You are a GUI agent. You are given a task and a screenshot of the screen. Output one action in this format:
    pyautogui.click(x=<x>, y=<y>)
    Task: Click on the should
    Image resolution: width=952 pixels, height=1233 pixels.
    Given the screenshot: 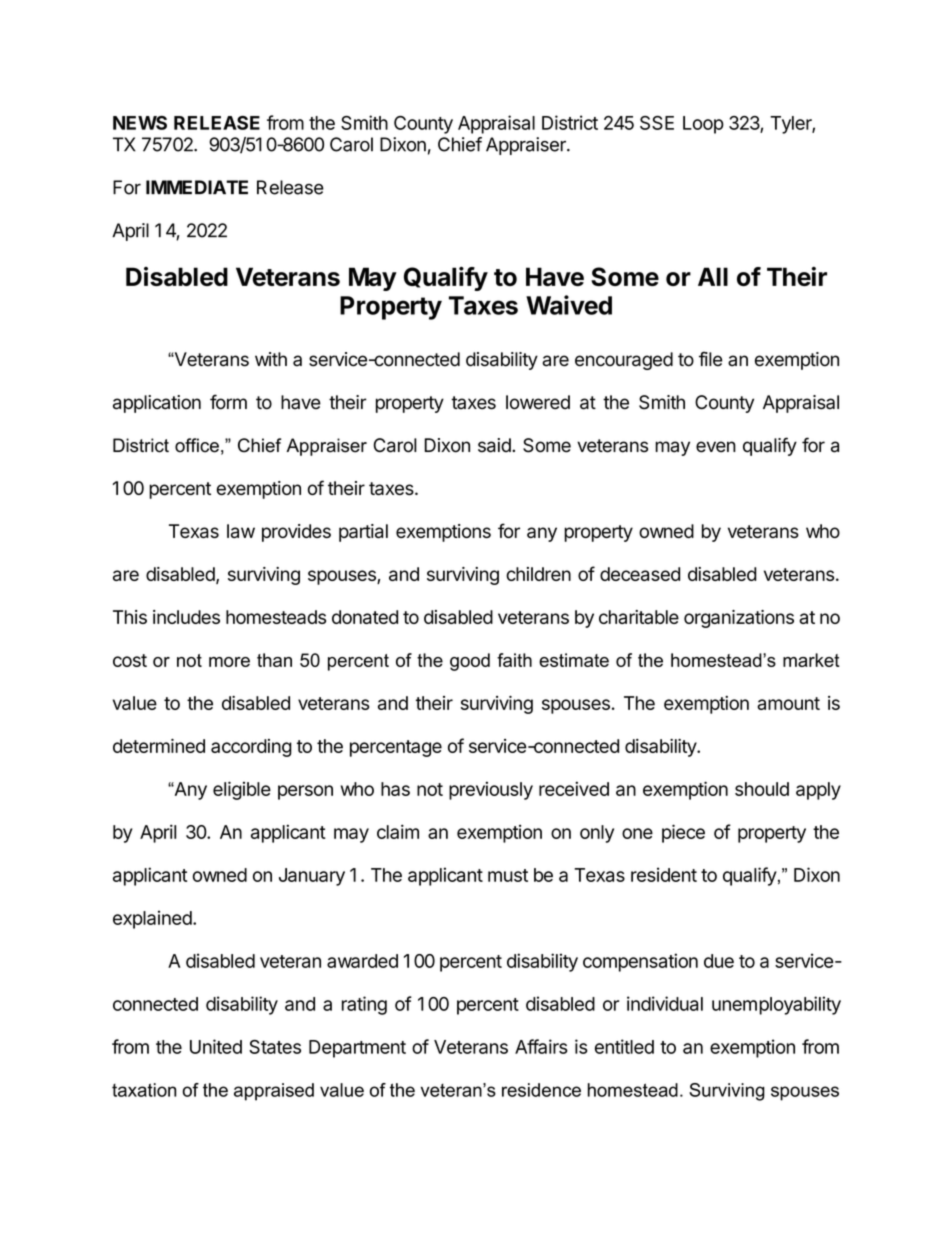 What is the action you would take?
    pyautogui.click(x=762, y=789)
